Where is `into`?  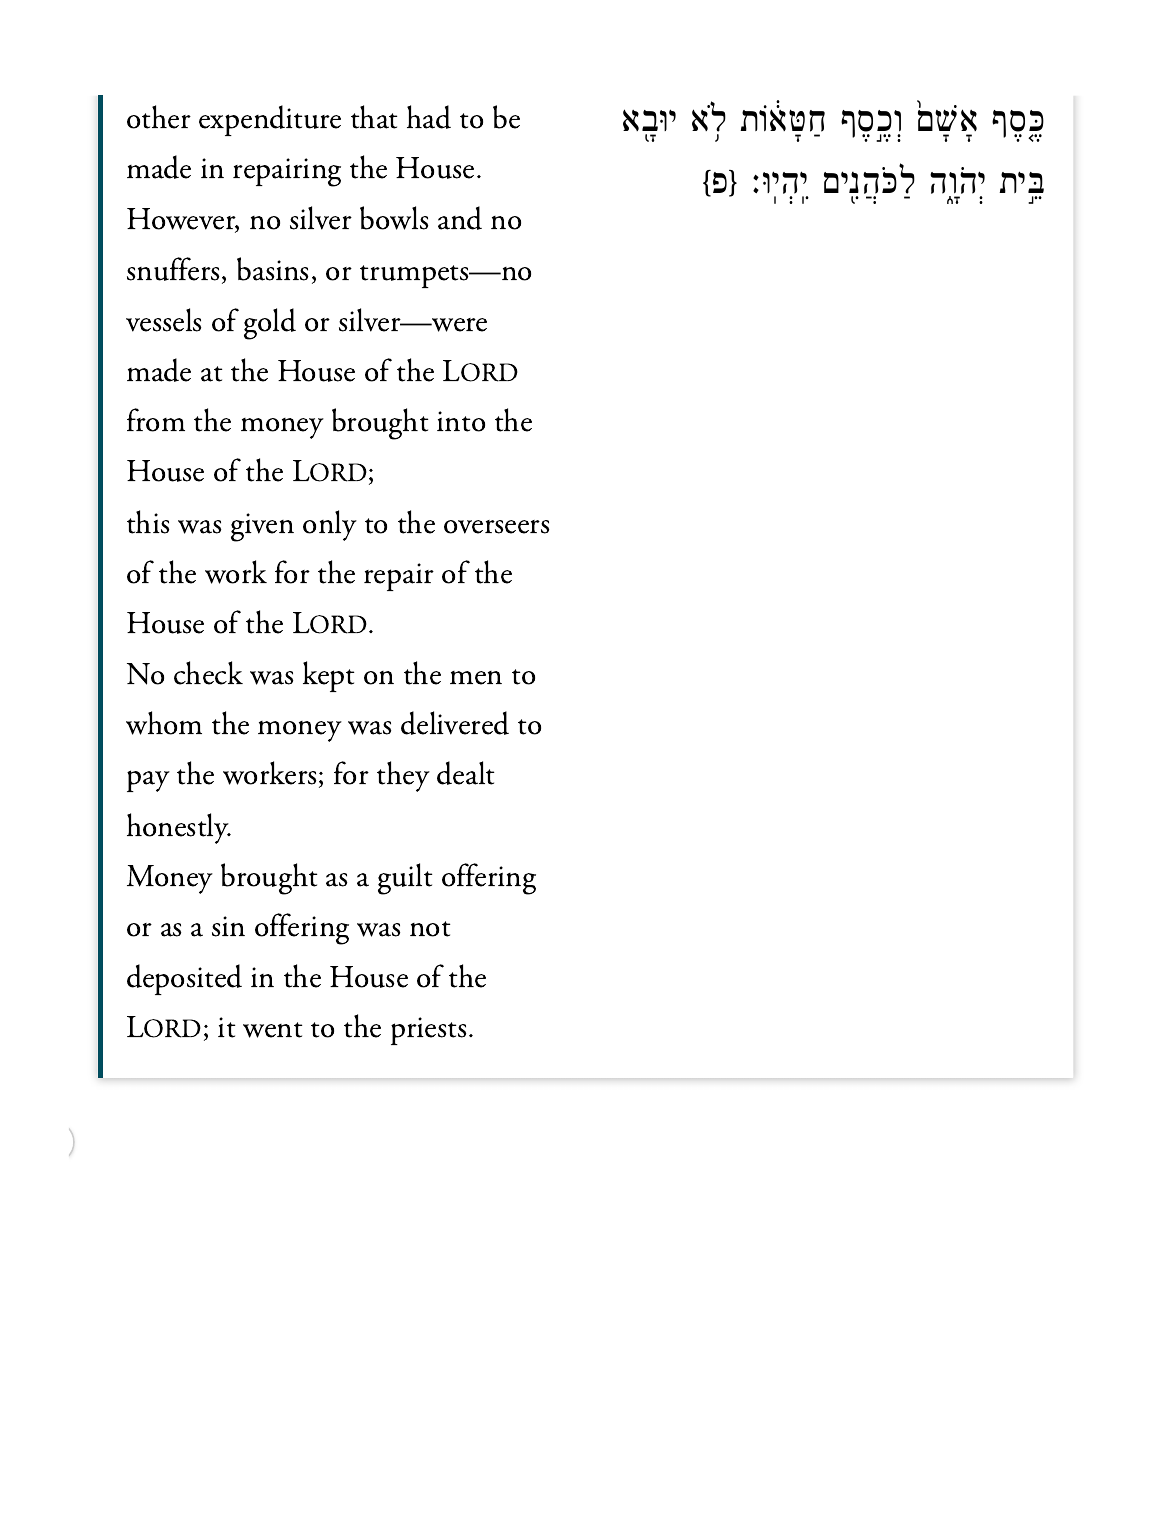 into is located at coordinates (461, 421).
